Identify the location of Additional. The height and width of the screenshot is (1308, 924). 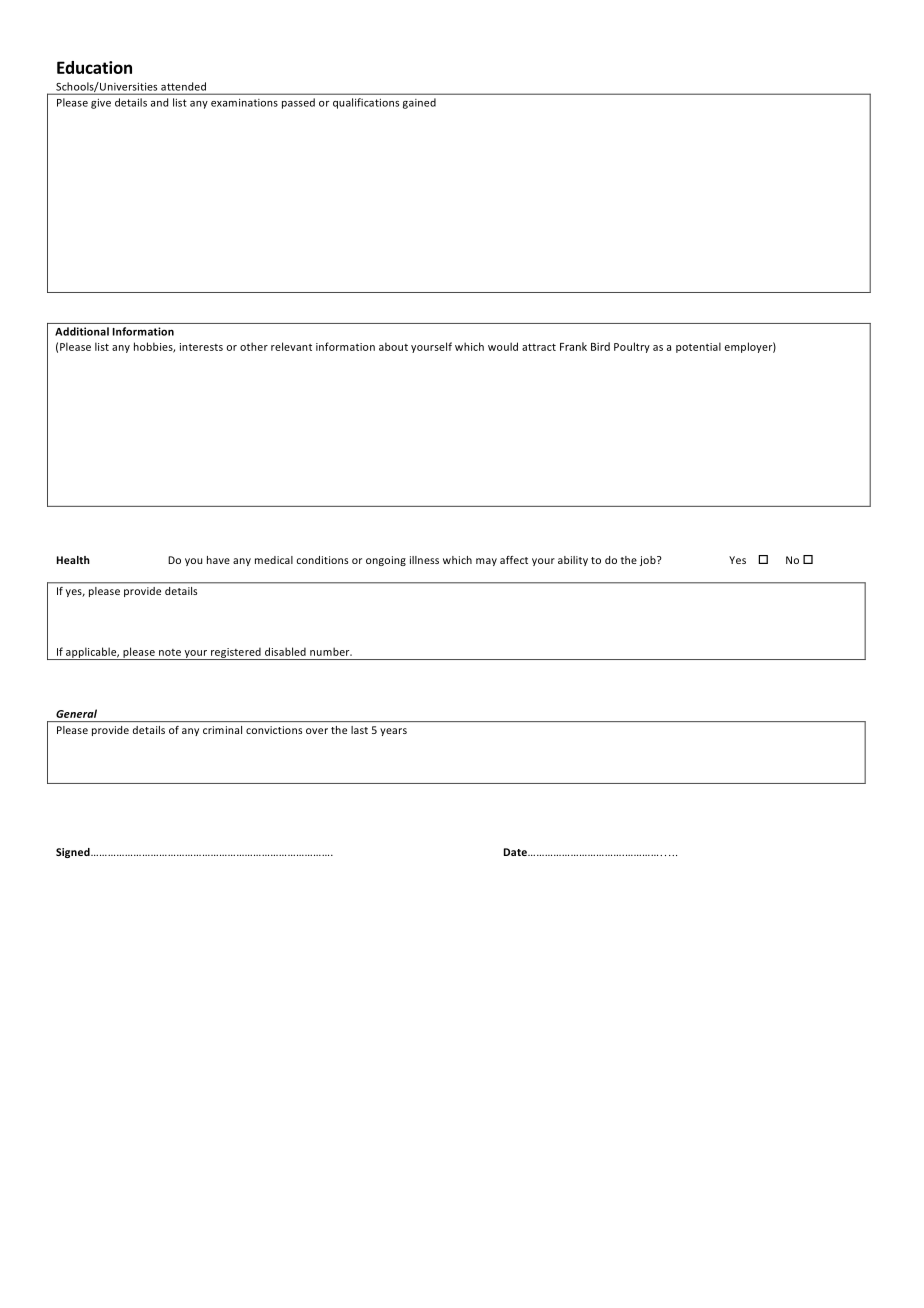
(82, 331).
